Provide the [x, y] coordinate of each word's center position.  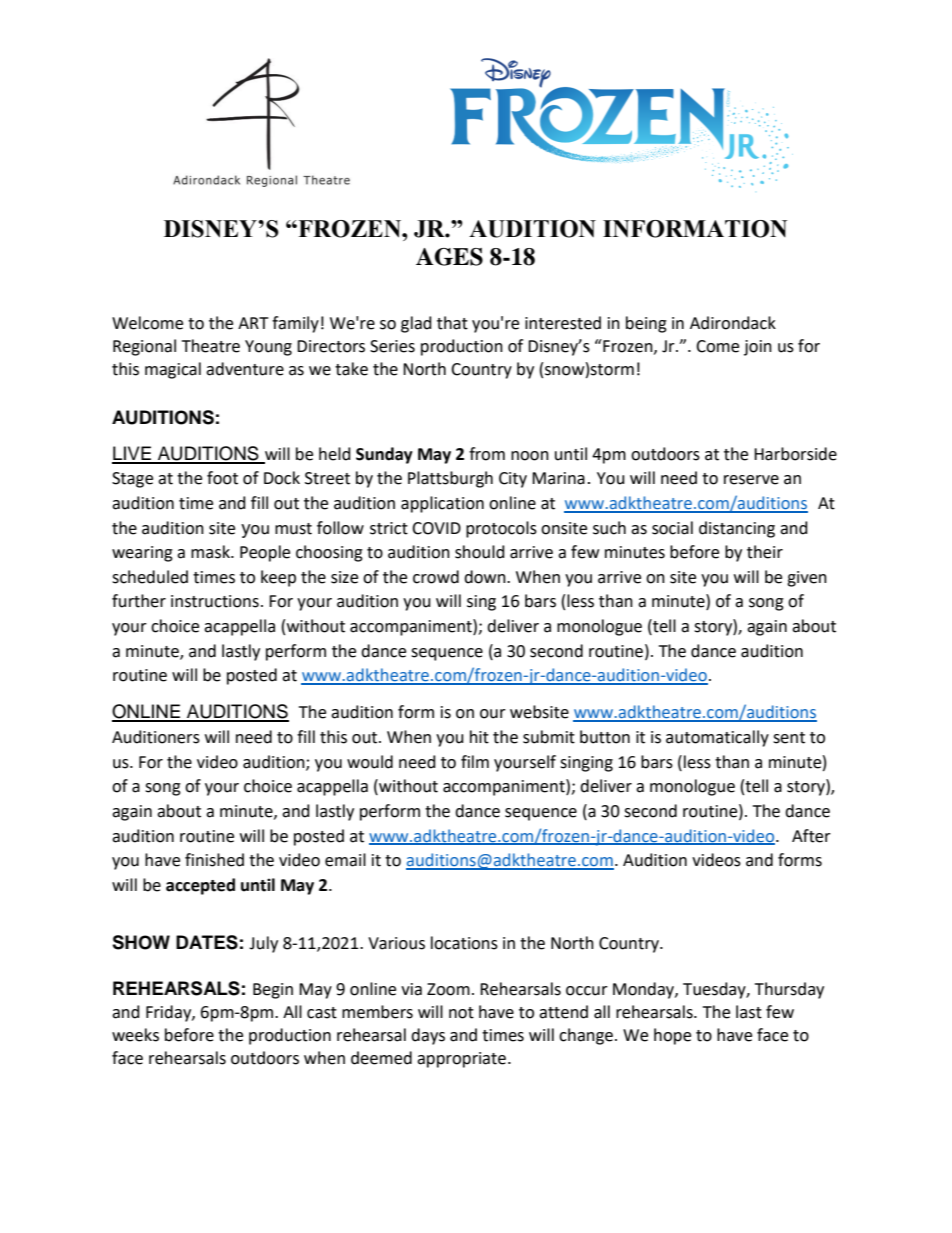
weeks [135, 1035]
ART [253, 323]
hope [672, 1036]
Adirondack [733, 323]
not [461, 1013]
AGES [449, 257]
